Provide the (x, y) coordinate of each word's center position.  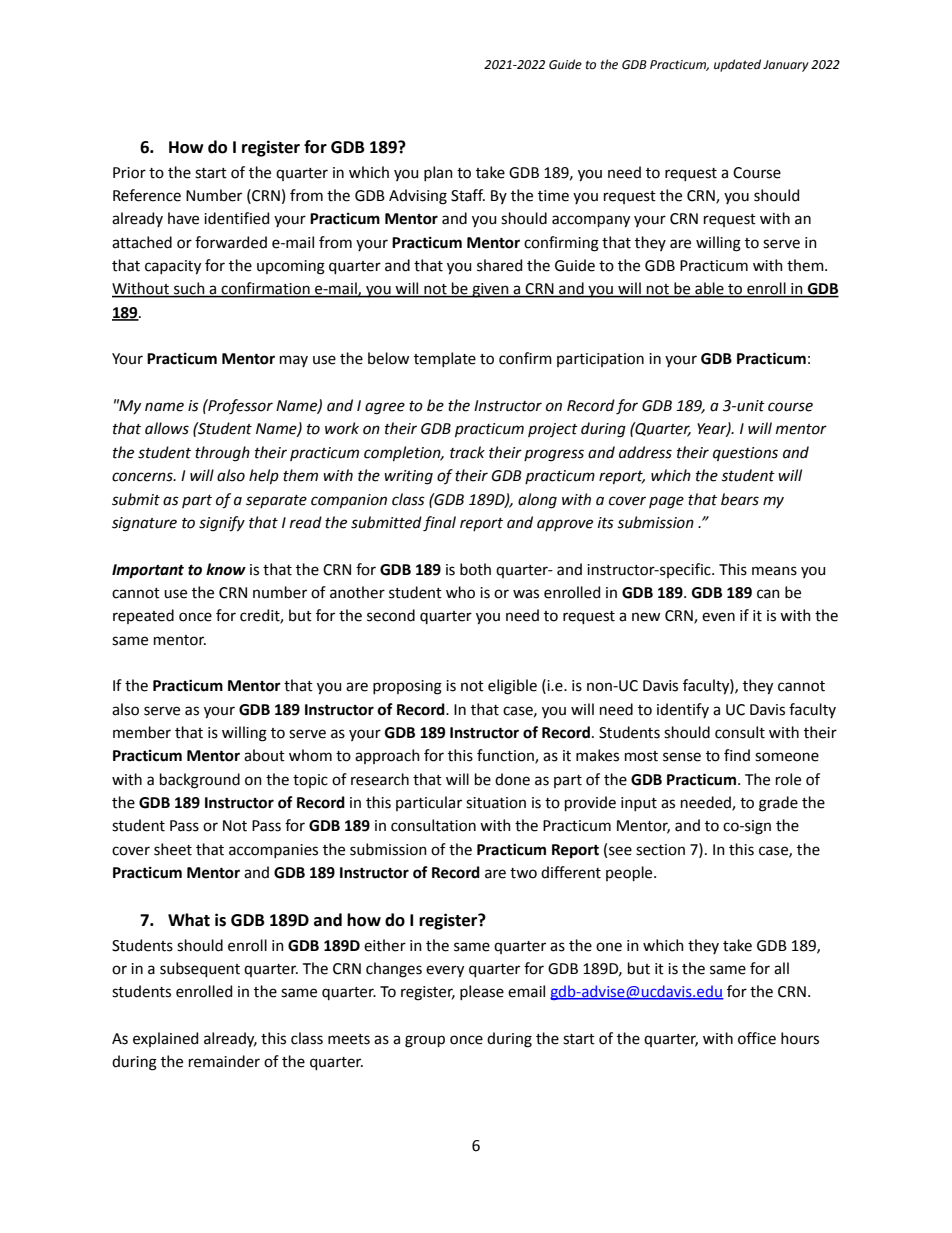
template (445, 359)
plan (438, 173)
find (737, 755)
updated (737, 65)
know (226, 569)
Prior (129, 173)
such (189, 289)
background (200, 781)
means (774, 571)
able (709, 289)
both (475, 569)
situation (496, 803)
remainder (224, 1061)
